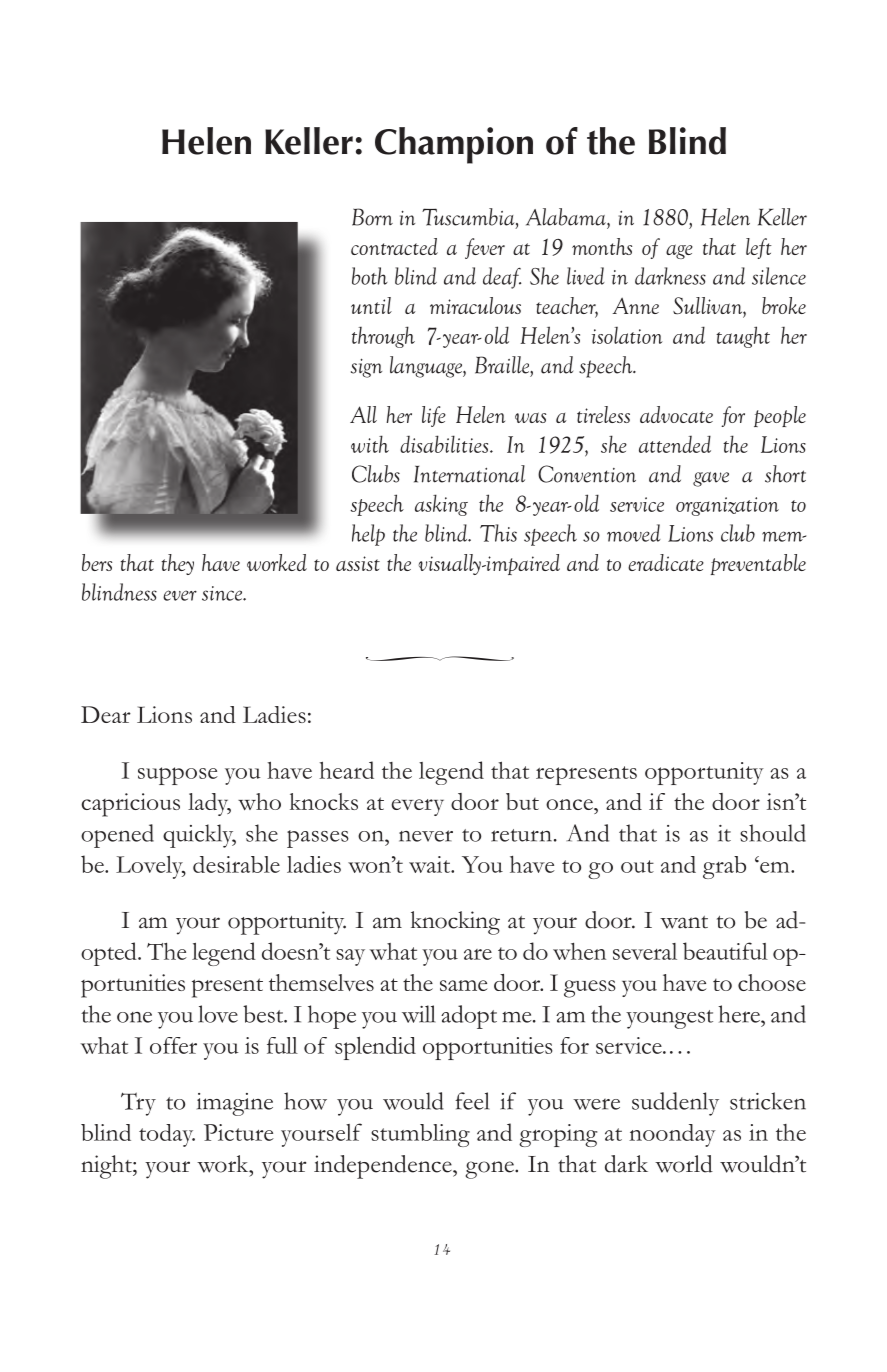 Image resolution: width=887 pixels, height=1372 pixels. Describe the element at coordinates (223, 593) in the screenshot. I see `since` at that location.
